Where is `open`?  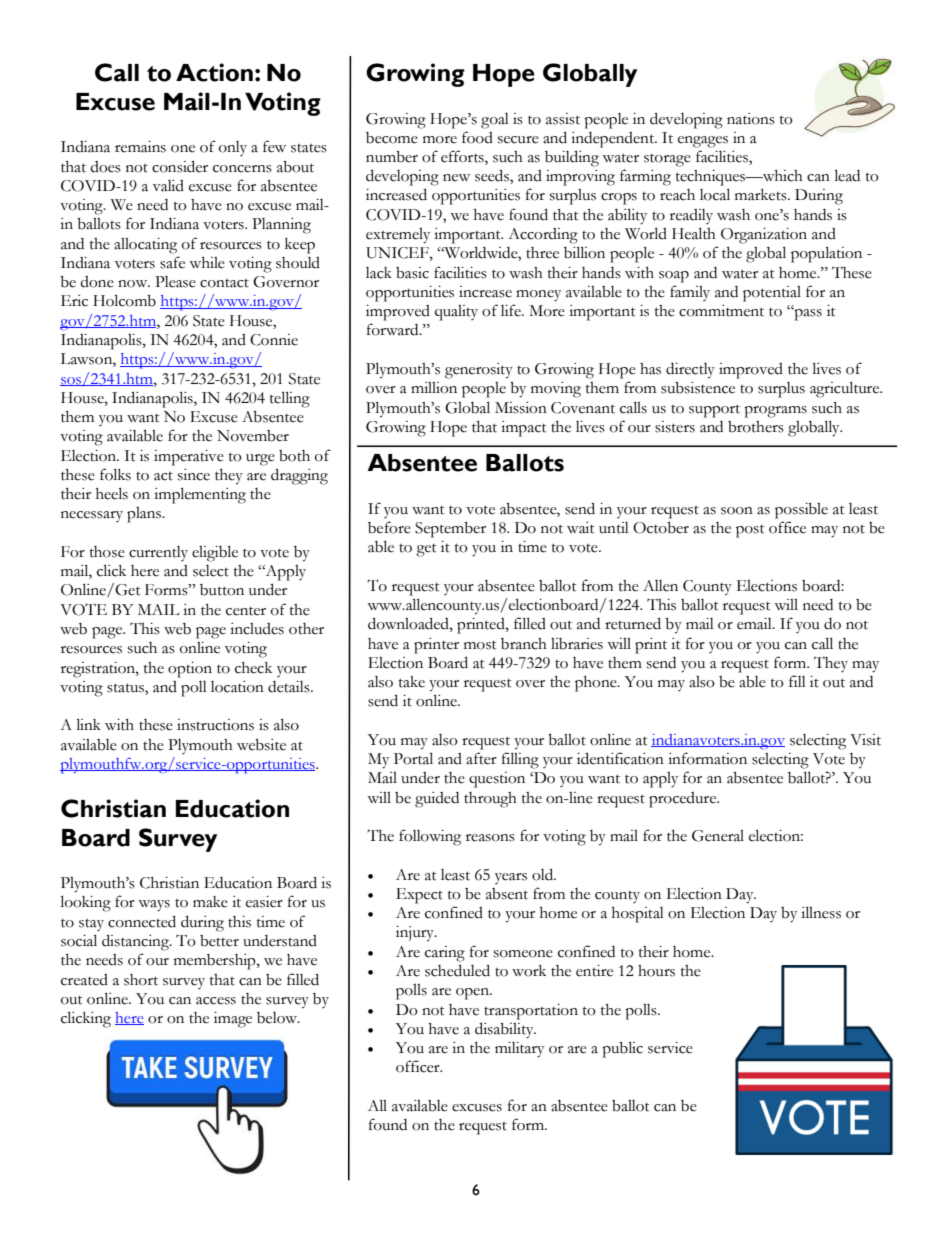
open is located at coordinates (473, 994).
